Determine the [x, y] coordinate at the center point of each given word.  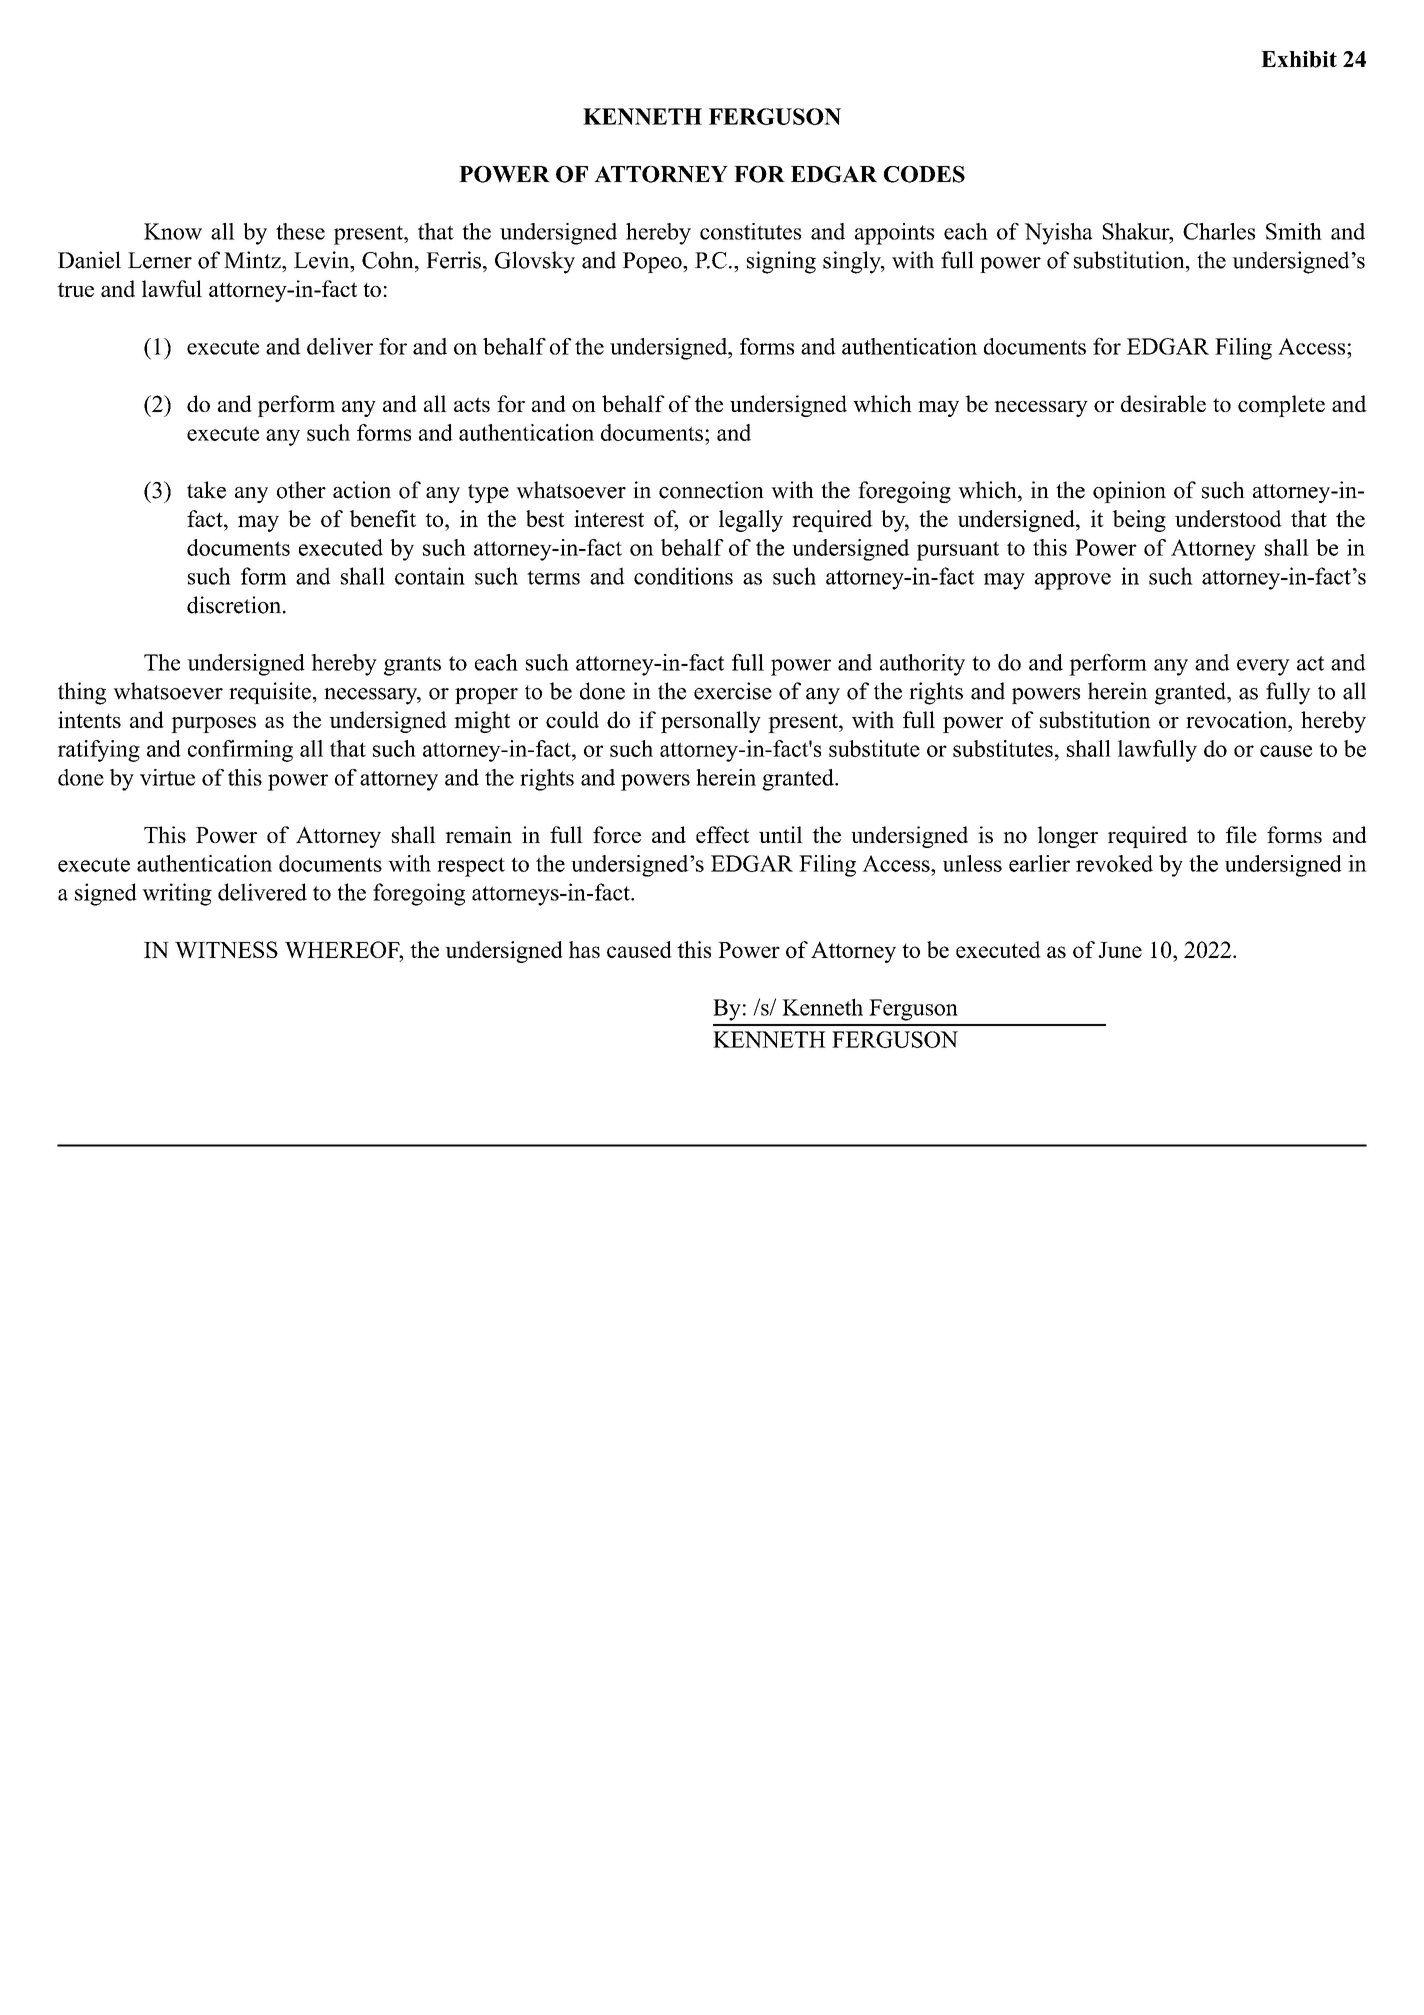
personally [711, 722]
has [584, 949]
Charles [1219, 231]
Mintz [253, 260]
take [206, 490]
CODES [924, 174]
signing [781, 262]
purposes [213, 725]
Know [173, 231]
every [1263, 667]
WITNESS [226, 949]
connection [711, 490]
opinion [1129, 492]
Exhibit [1299, 59]
